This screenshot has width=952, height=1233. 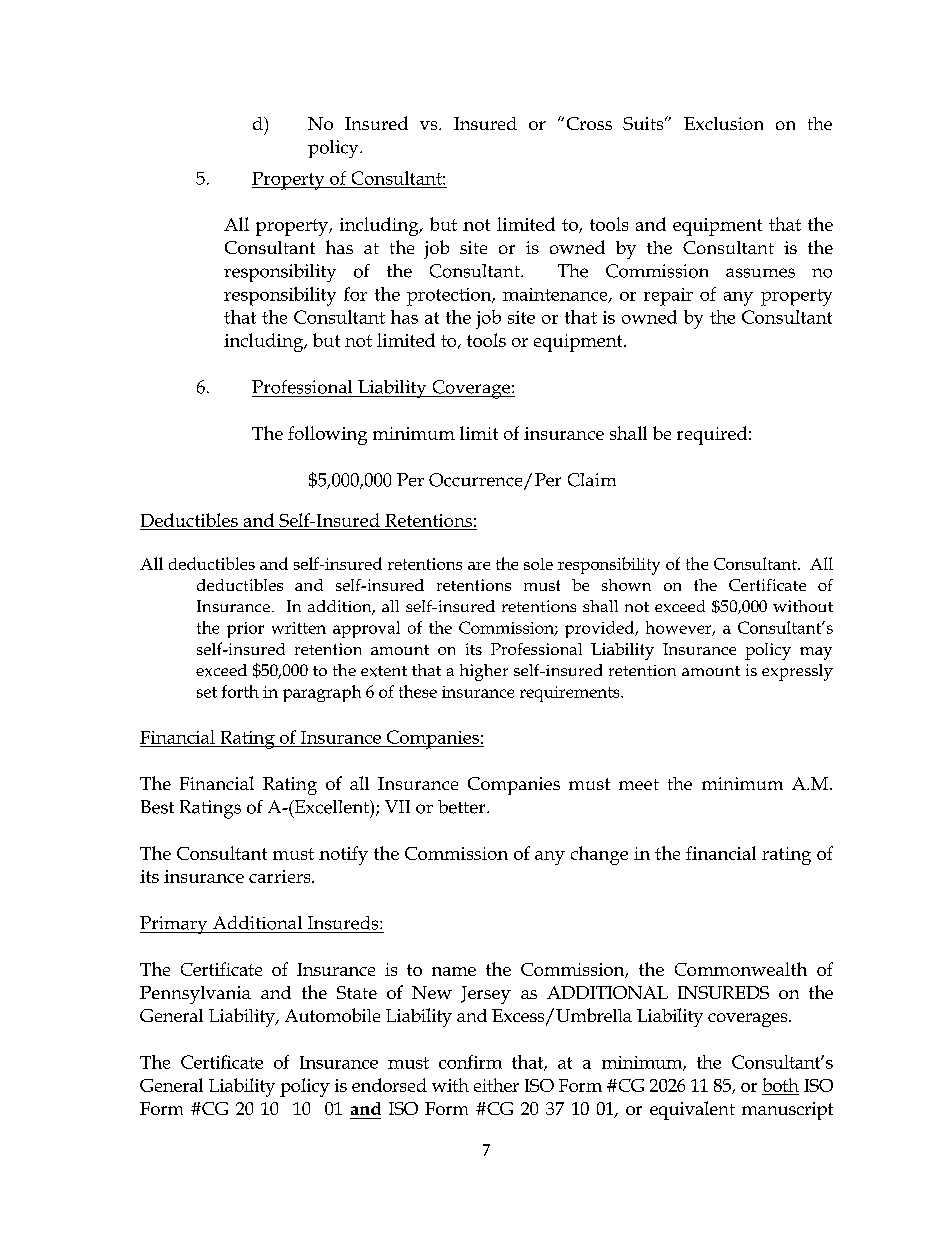 What do you see at coordinates (195, 995) in the screenshot?
I see `Pennsylvania` at bounding box center [195, 995].
